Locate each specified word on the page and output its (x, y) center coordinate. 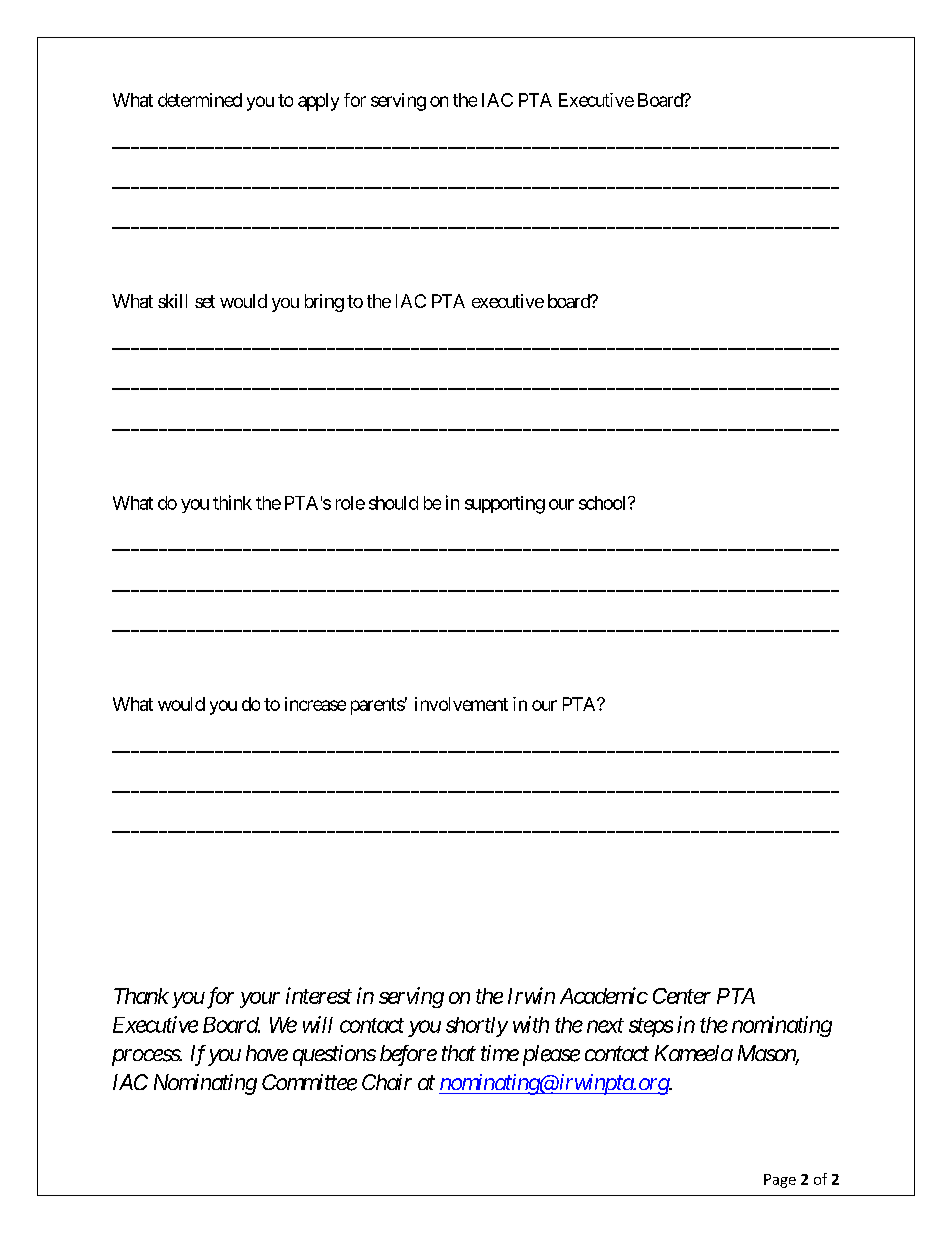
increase (315, 704)
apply (318, 102)
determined (200, 100)
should (393, 503)
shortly (477, 1027)
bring (324, 303)
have (267, 1053)
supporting (505, 505)
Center (682, 996)
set (205, 301)
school (604, 503)
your (260, 1000)
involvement (461, 704)
